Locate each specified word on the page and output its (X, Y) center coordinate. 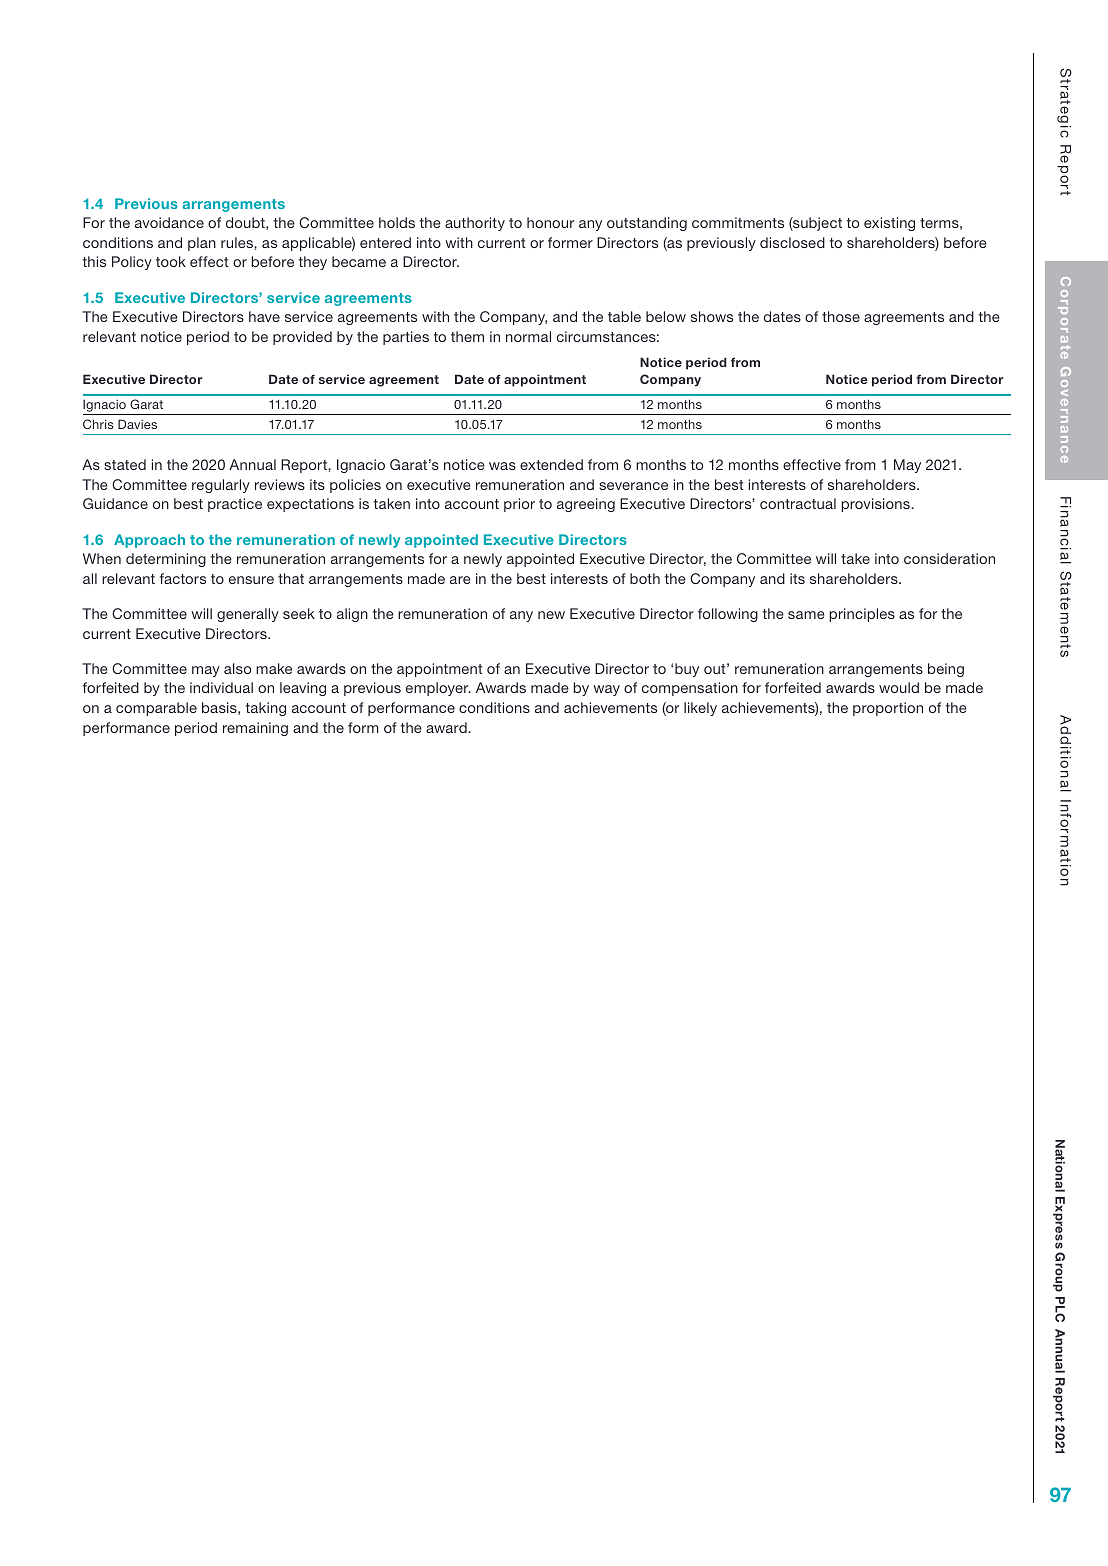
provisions (876, 505)
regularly (221, 486)
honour (550, 222)
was (502, 466)
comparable (156, 709)
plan (202, 244)
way (606, 690)
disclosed (792, 242)
